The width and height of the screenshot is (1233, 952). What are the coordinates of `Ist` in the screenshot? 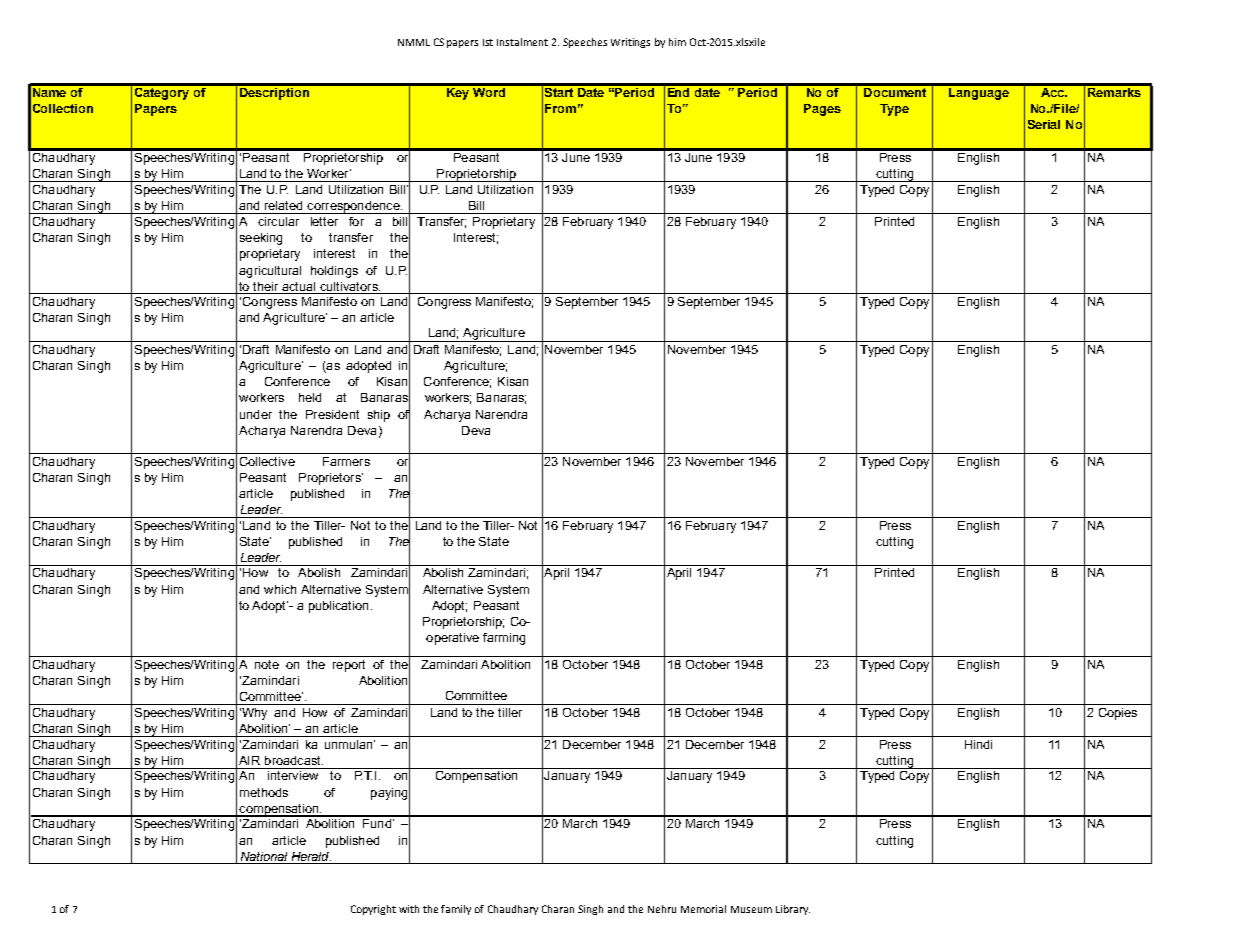 It's located at (488, 42).
